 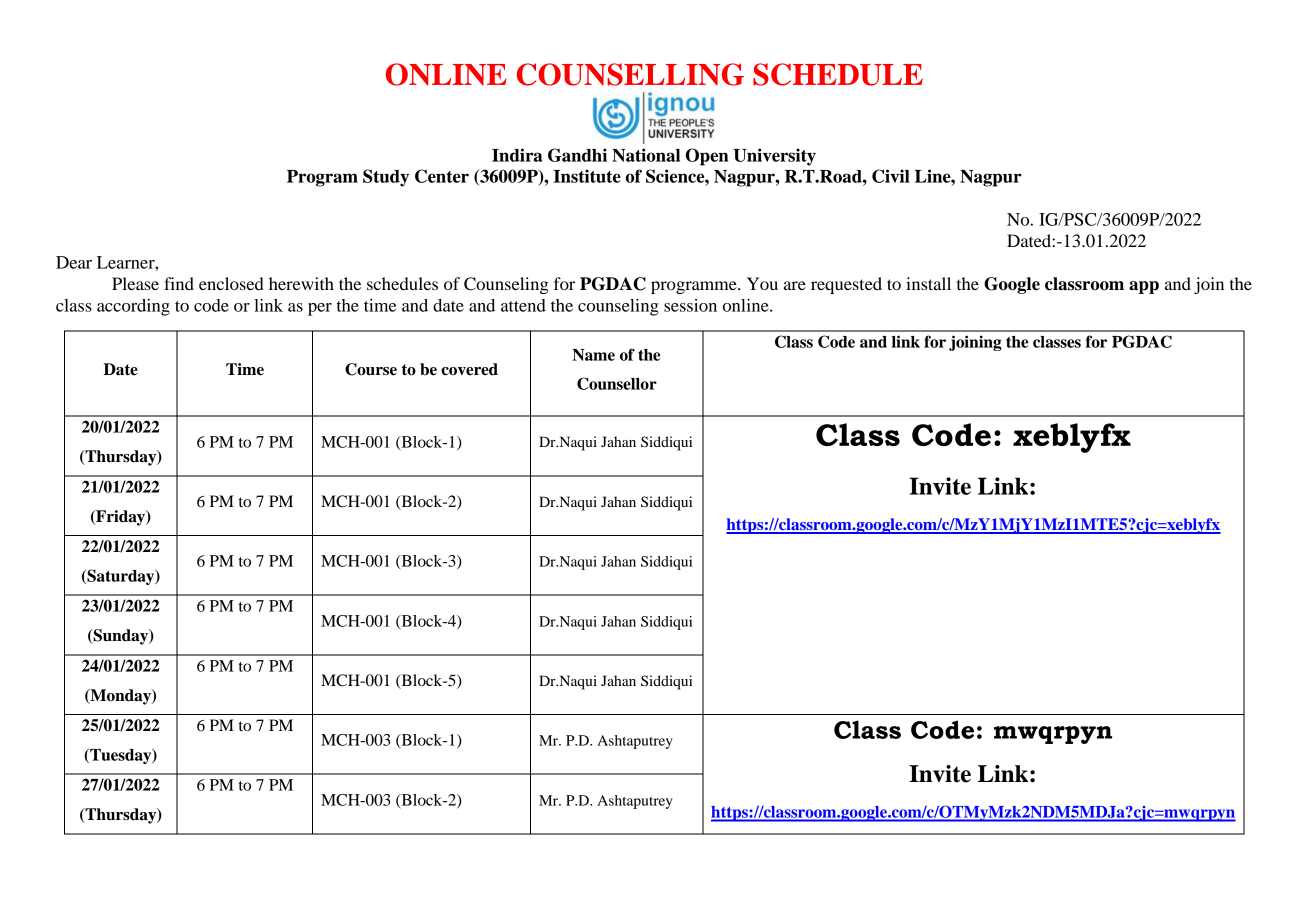 What do you see at coordinates (617, 383) in the screenshot?
I see `Counsellor` at bounding box center [617, 383].
